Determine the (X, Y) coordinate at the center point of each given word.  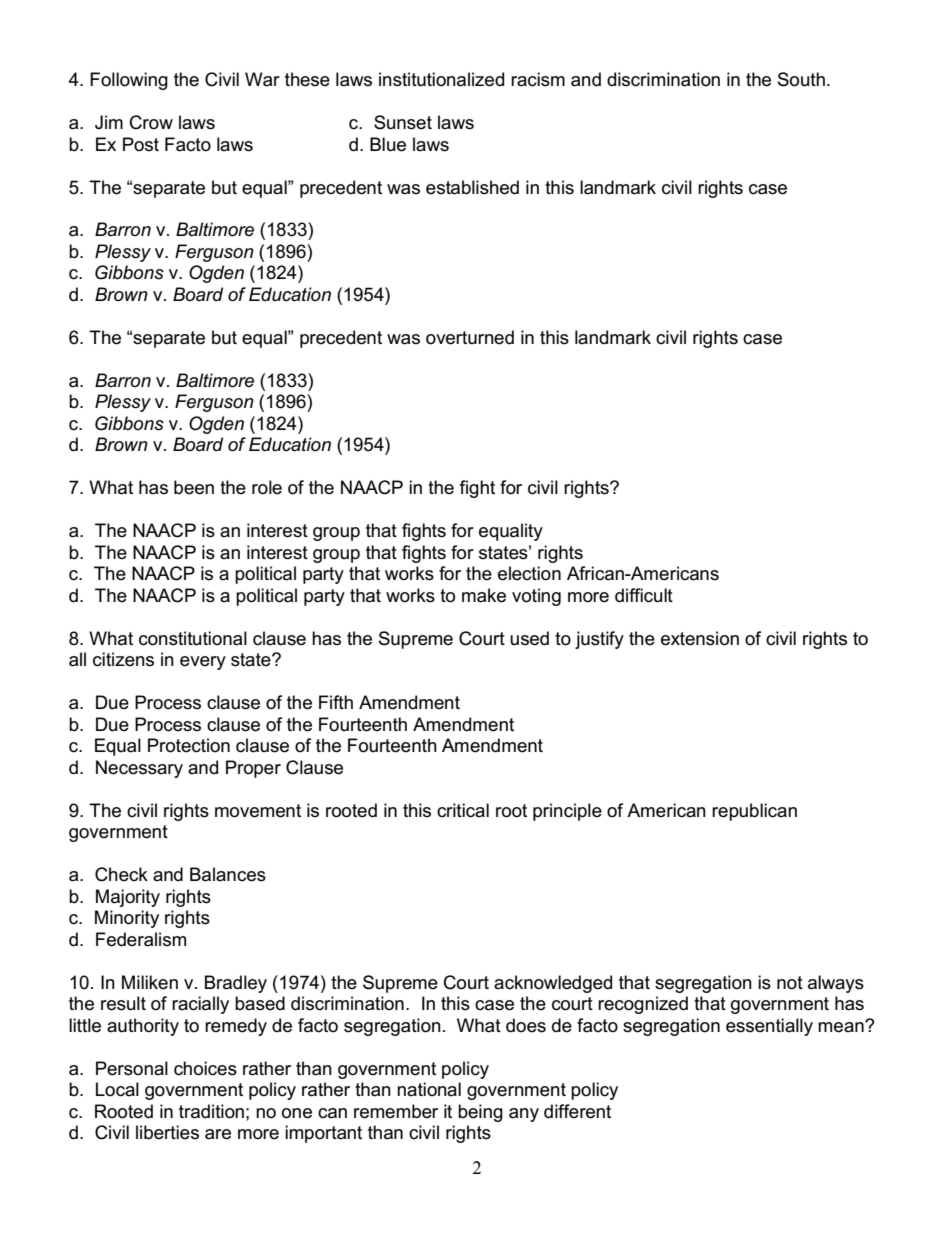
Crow (151, 122)
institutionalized (441, 79)
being (480, 1113)
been (194, 487)
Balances (228, 874)
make (484, 595)
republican (754, 812)
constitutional (193, 638)
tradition (211, 1111)
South (801, 79)
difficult (644, 595)
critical (463, 810)
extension (700, 638)
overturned (470, 337)
